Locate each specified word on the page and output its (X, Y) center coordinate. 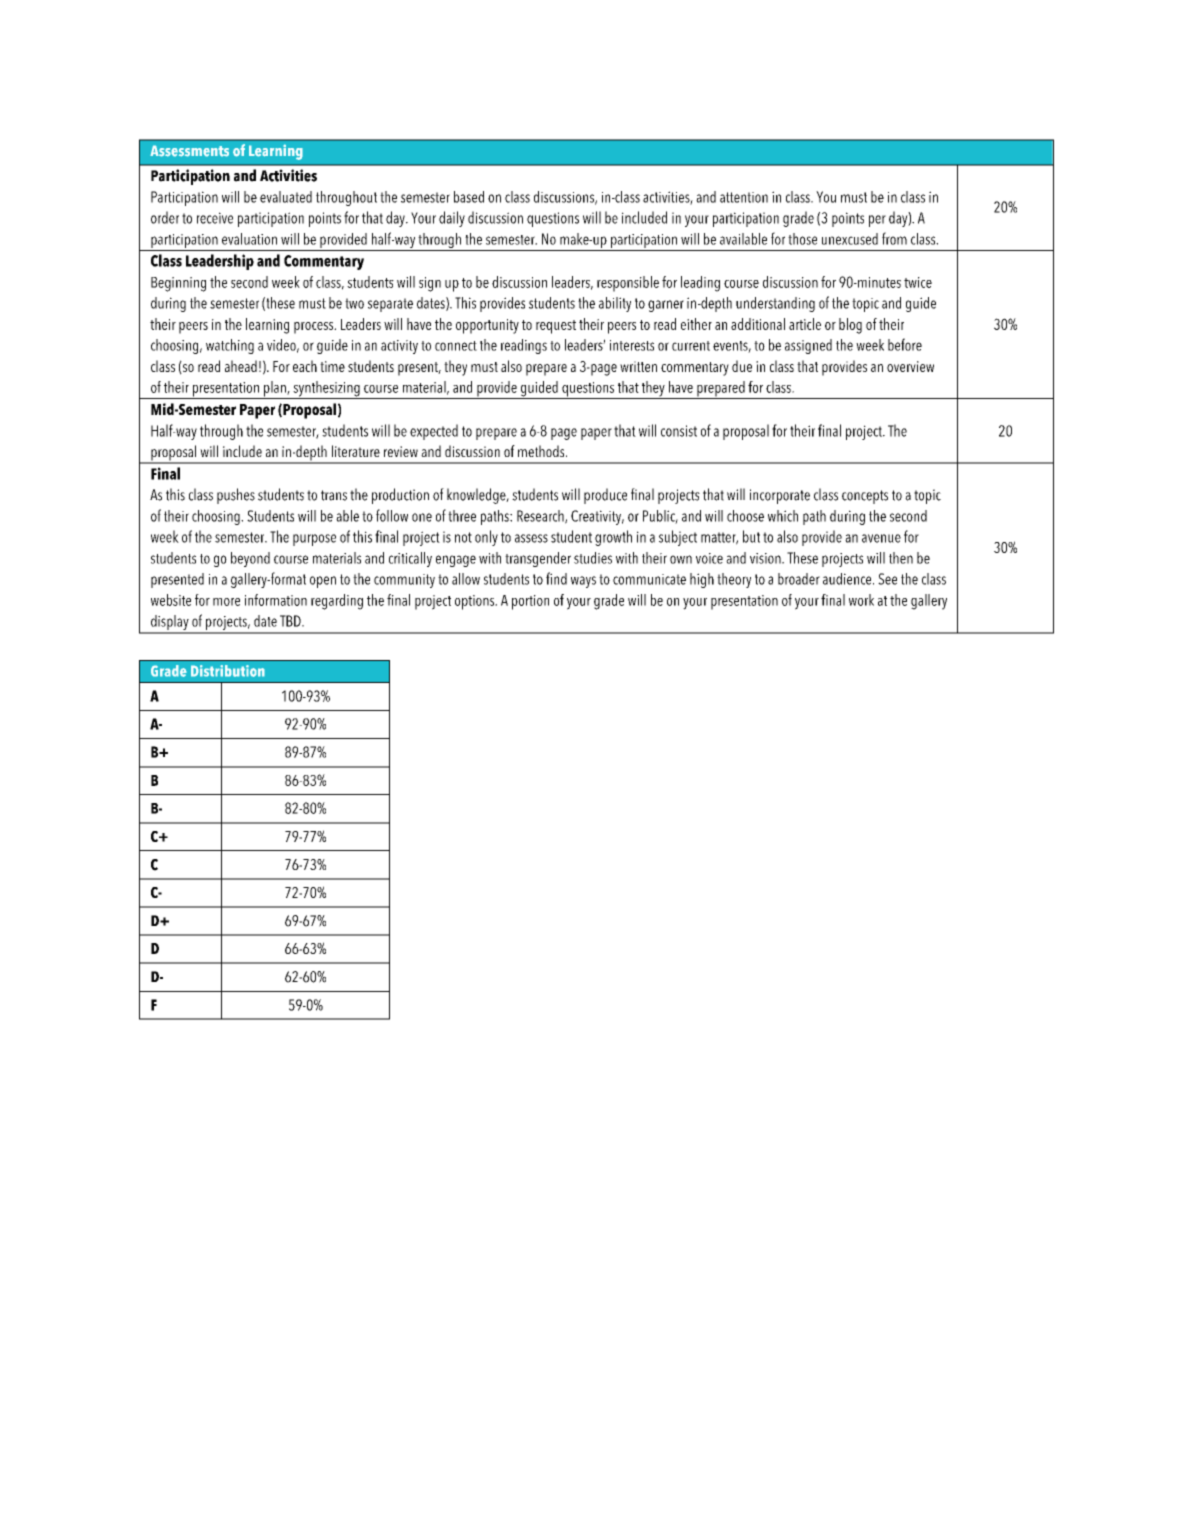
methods (542, 451)
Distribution (228, 671)
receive (215, 218)
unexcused (850, 239)
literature (356, 451)
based (469, 197)
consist (679, 431)
